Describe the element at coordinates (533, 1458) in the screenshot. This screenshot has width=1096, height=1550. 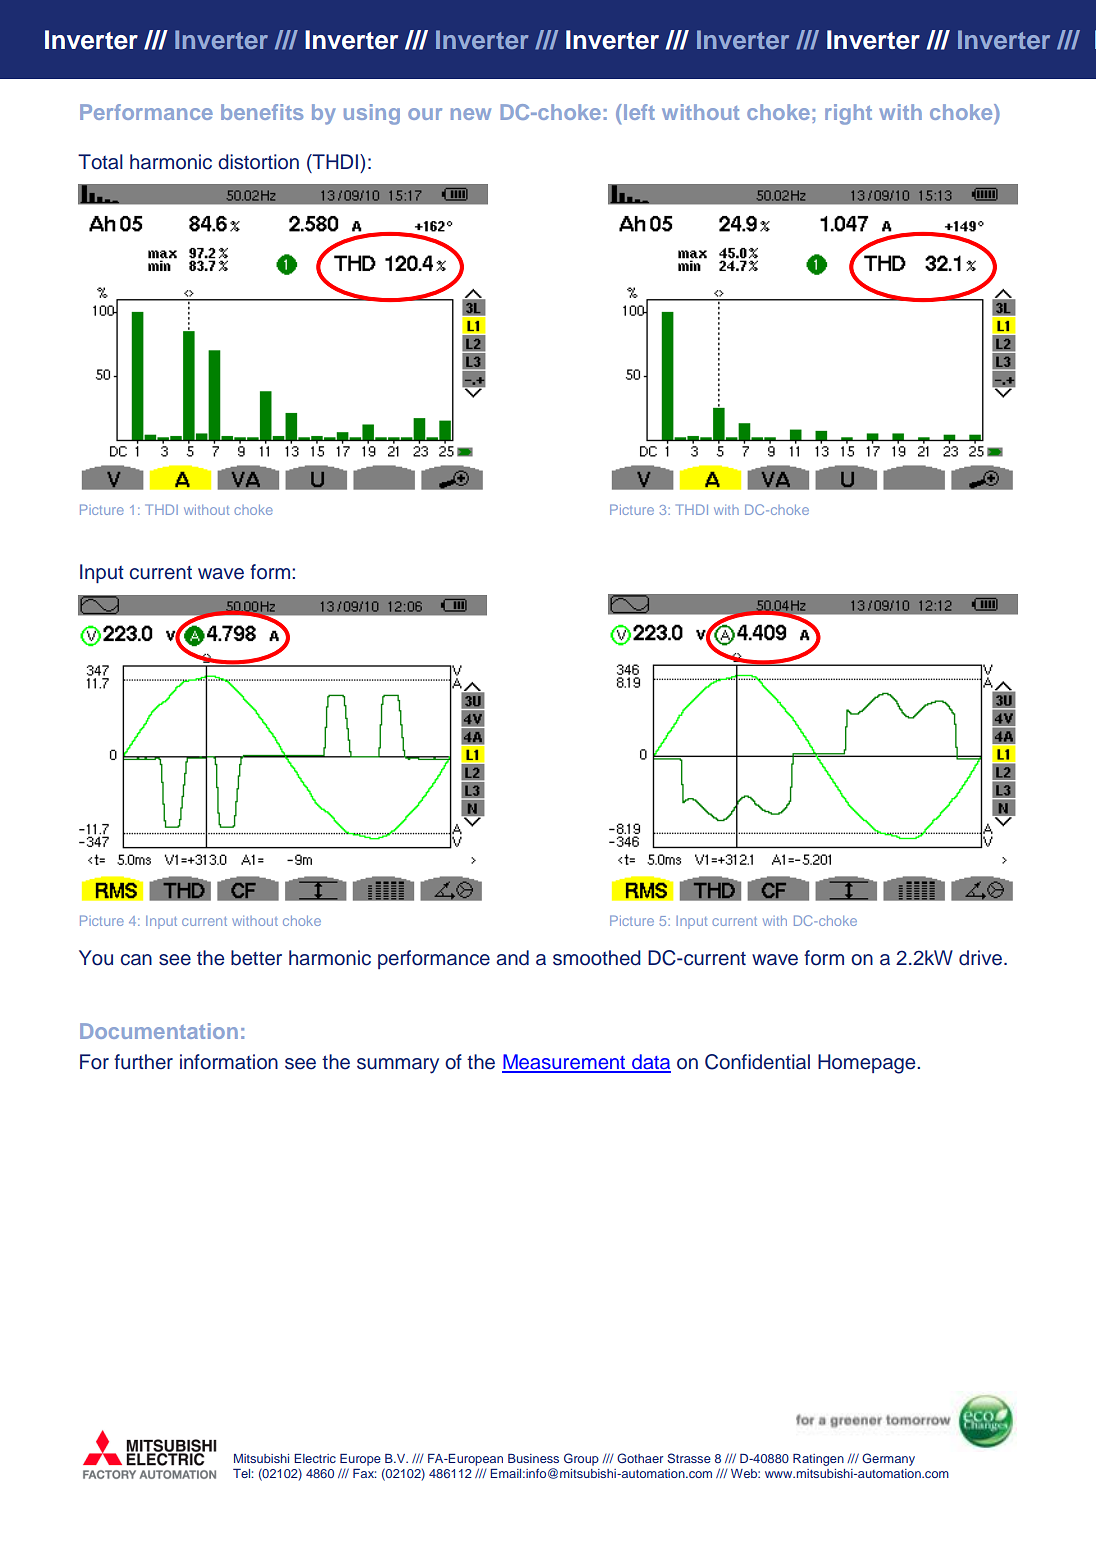
I see `Business` at that location.
